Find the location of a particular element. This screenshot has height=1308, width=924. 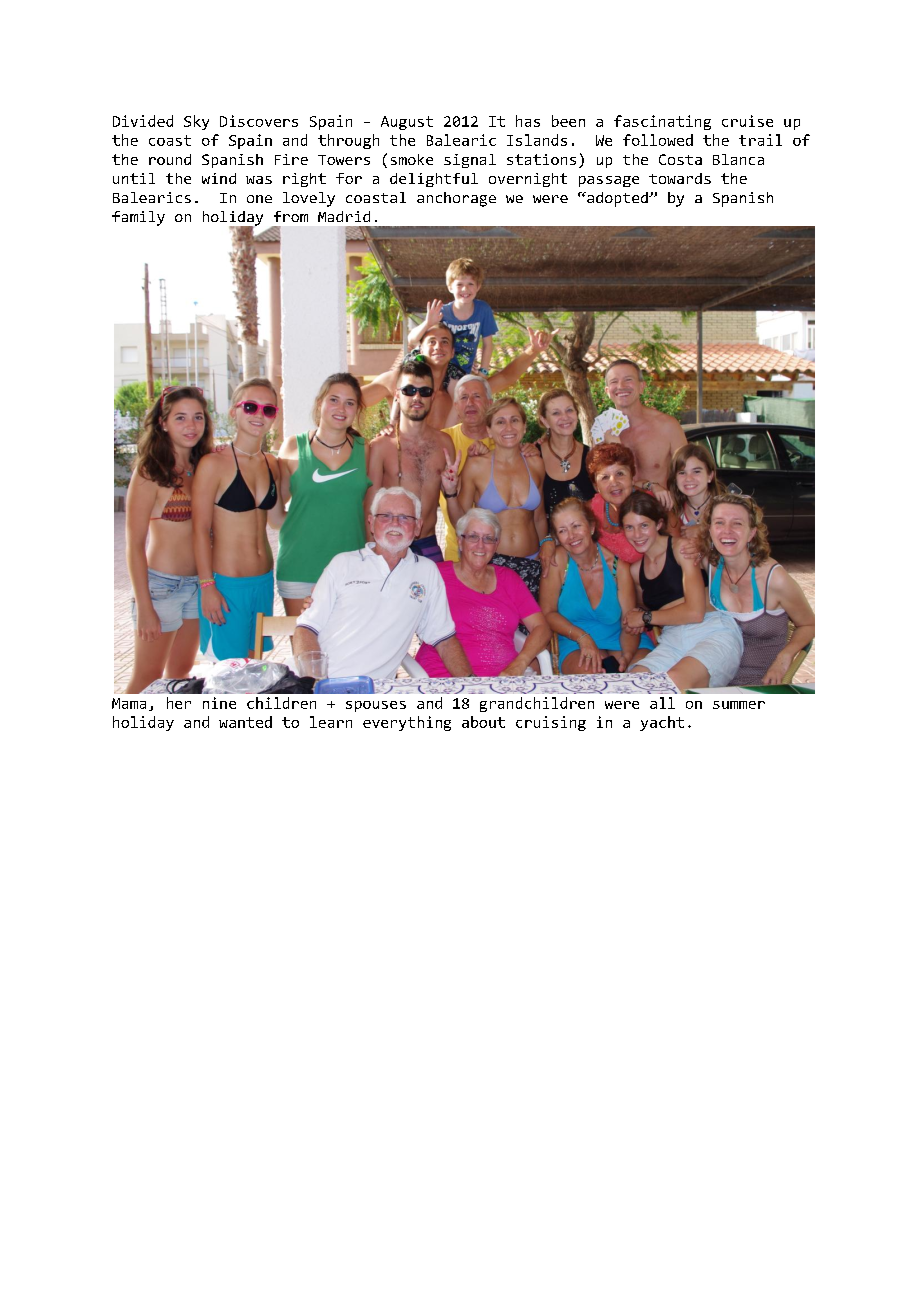

Sky is located at coordinates (196, 122).
